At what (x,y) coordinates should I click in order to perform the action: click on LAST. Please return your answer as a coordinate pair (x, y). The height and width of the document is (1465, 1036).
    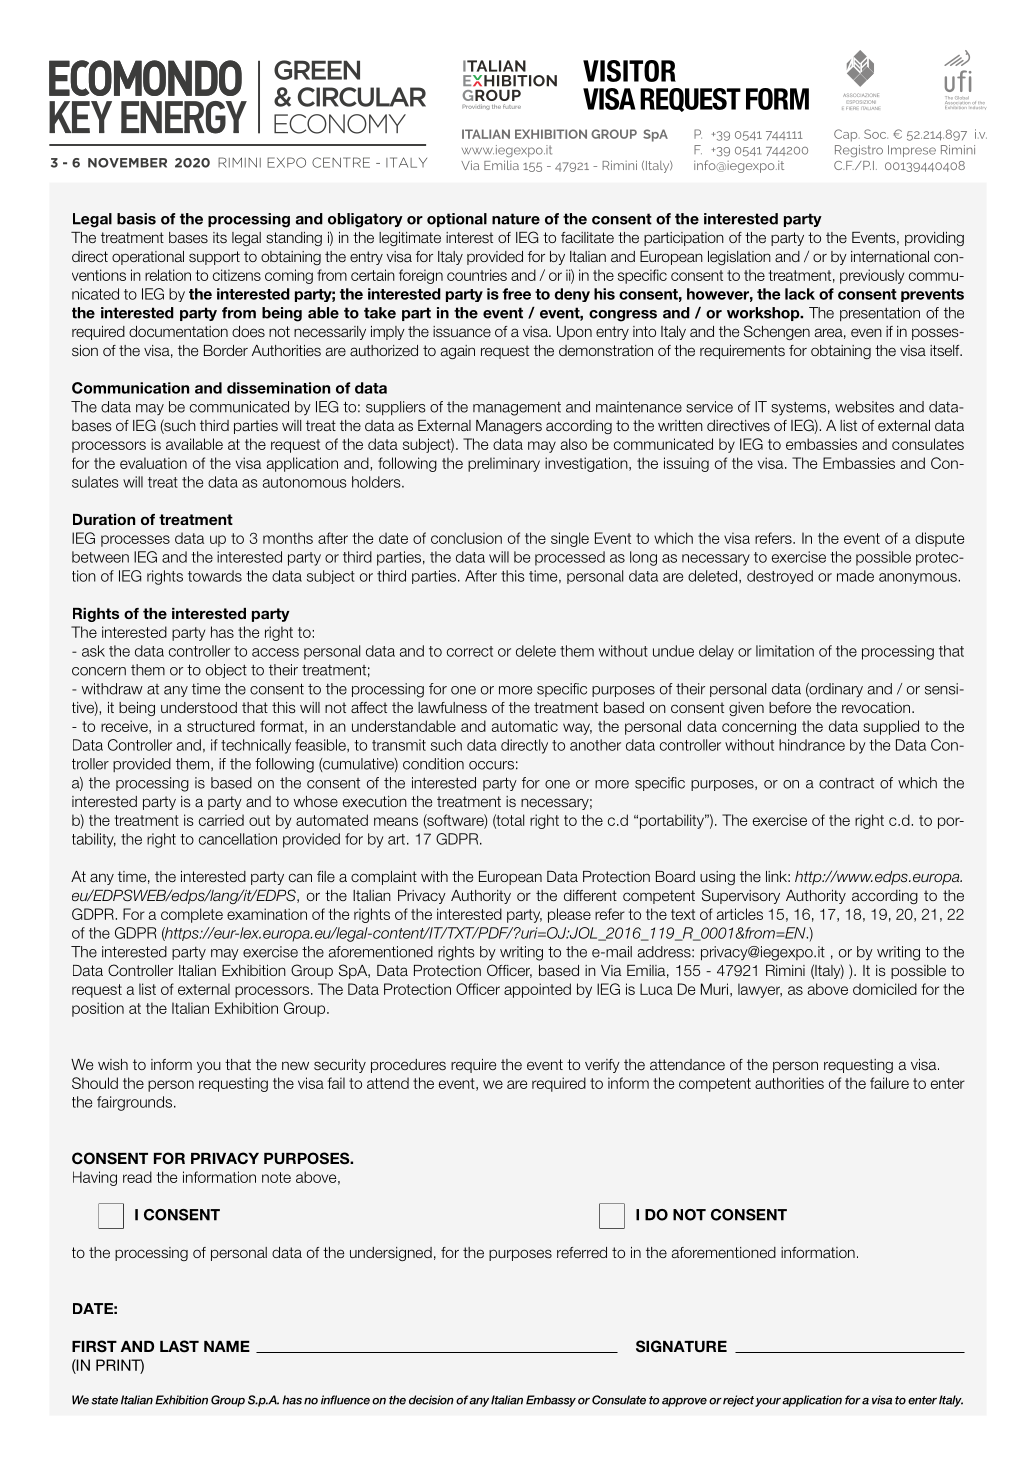
    Looking at the image, I should click on (179, 1346).
